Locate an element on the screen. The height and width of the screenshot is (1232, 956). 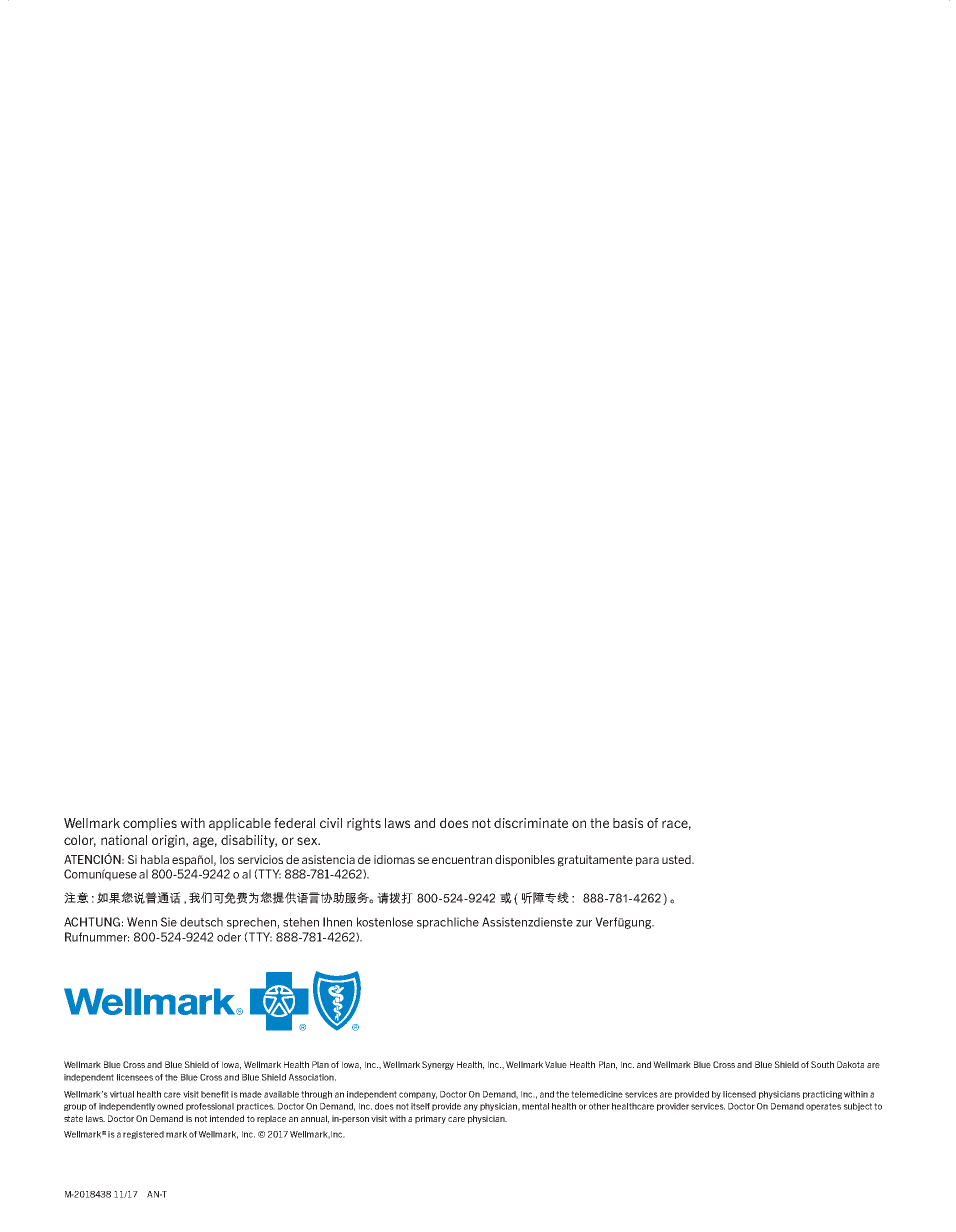
oder is located at coordinates (229, 937).
